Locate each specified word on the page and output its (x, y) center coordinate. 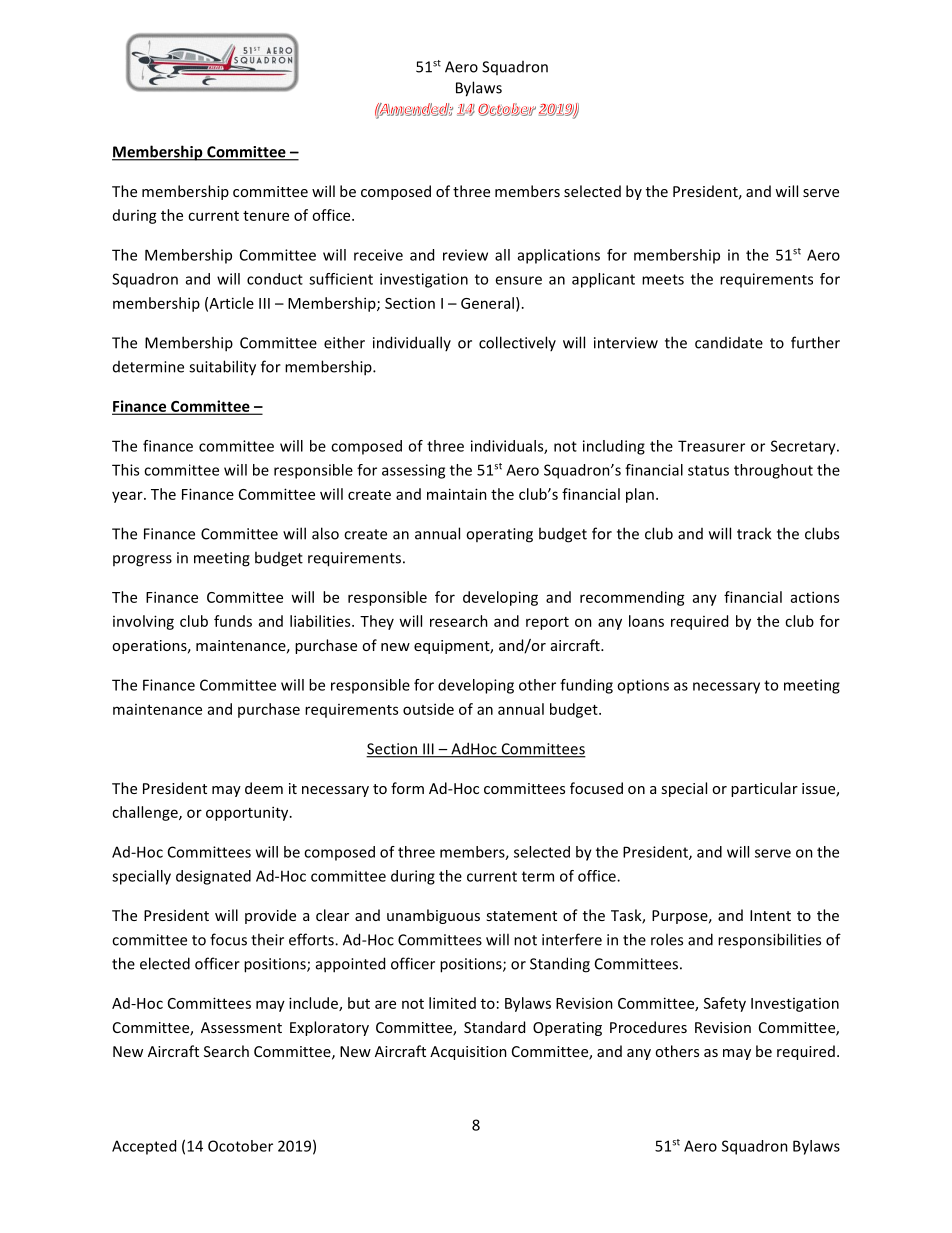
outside (428, 709)
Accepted (144, 1147)
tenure (266, 216)
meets (663, 279)
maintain (457, 494)
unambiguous (433, 916)
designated (213, 877)
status (708, 470)
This (125, 470)
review (465, 255)
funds (233, 621)
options (643, 686)
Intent (770, 915)
